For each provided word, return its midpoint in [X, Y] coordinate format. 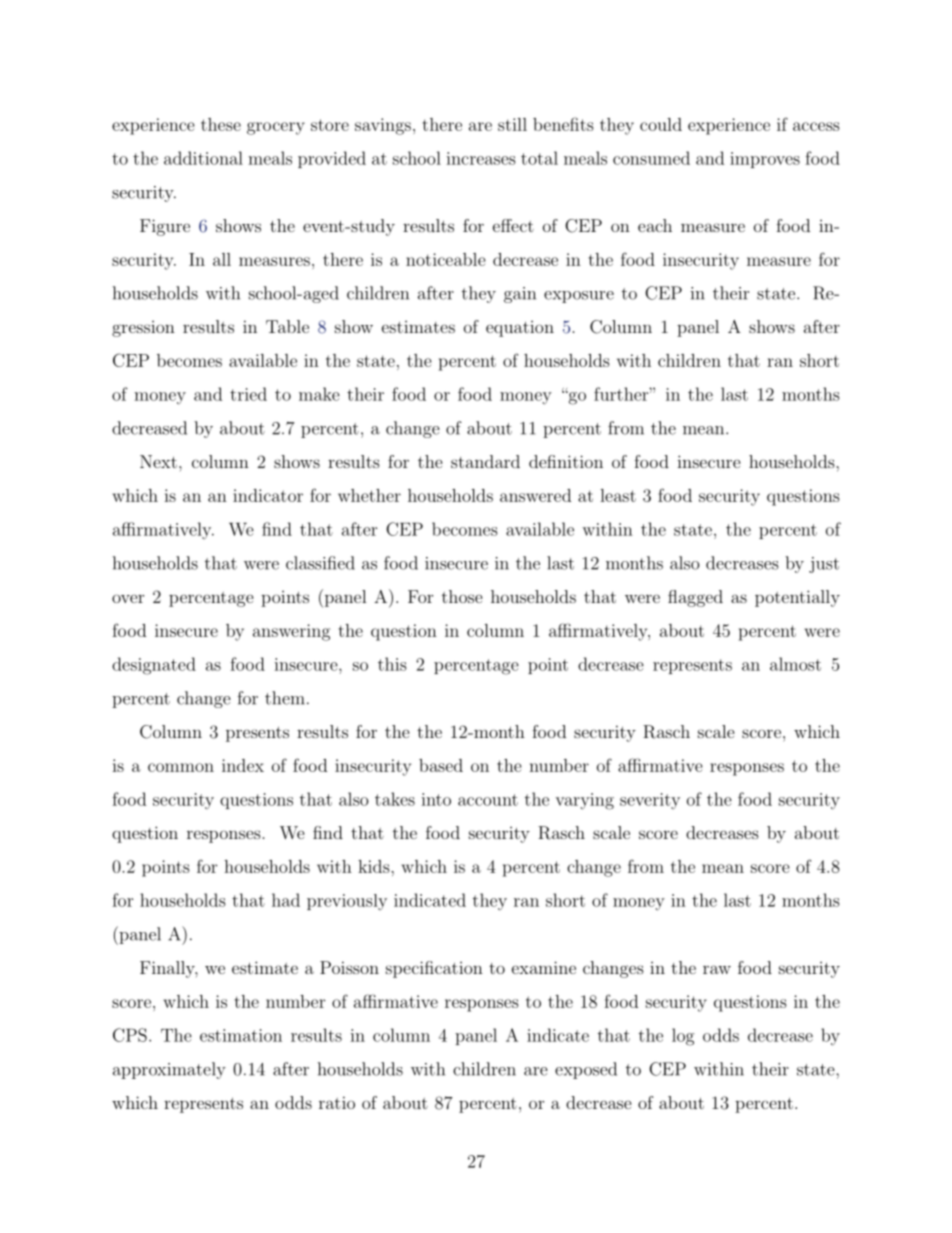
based [441, 765]
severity [650, 801]
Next [158, 461]
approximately [169, 1070]
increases [481, 158]
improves [765, 160]
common [181, 767]
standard [485, 461]
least [618, 495]
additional [203, 158]
